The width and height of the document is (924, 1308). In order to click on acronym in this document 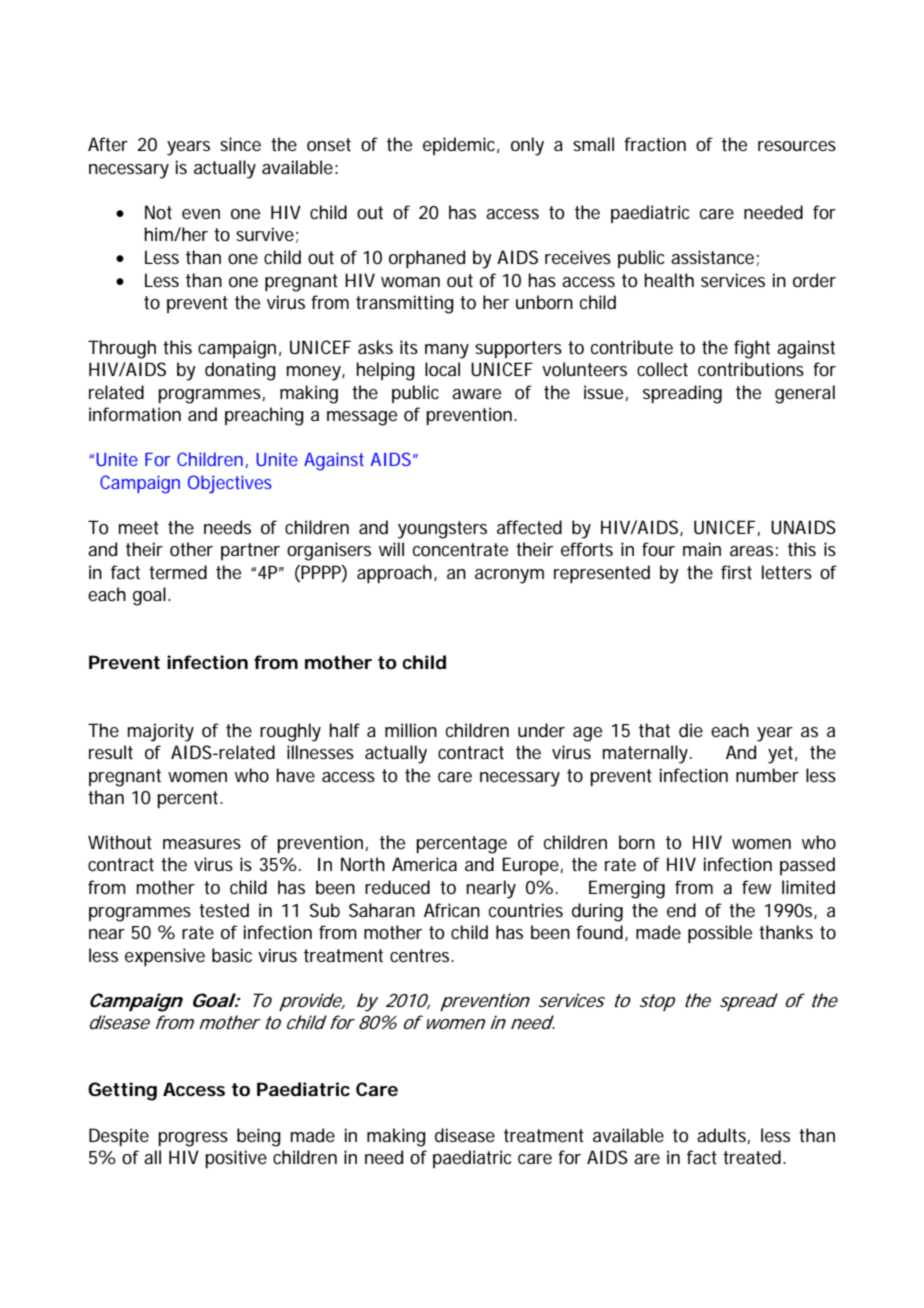, I will do `click(509, 576)`.
